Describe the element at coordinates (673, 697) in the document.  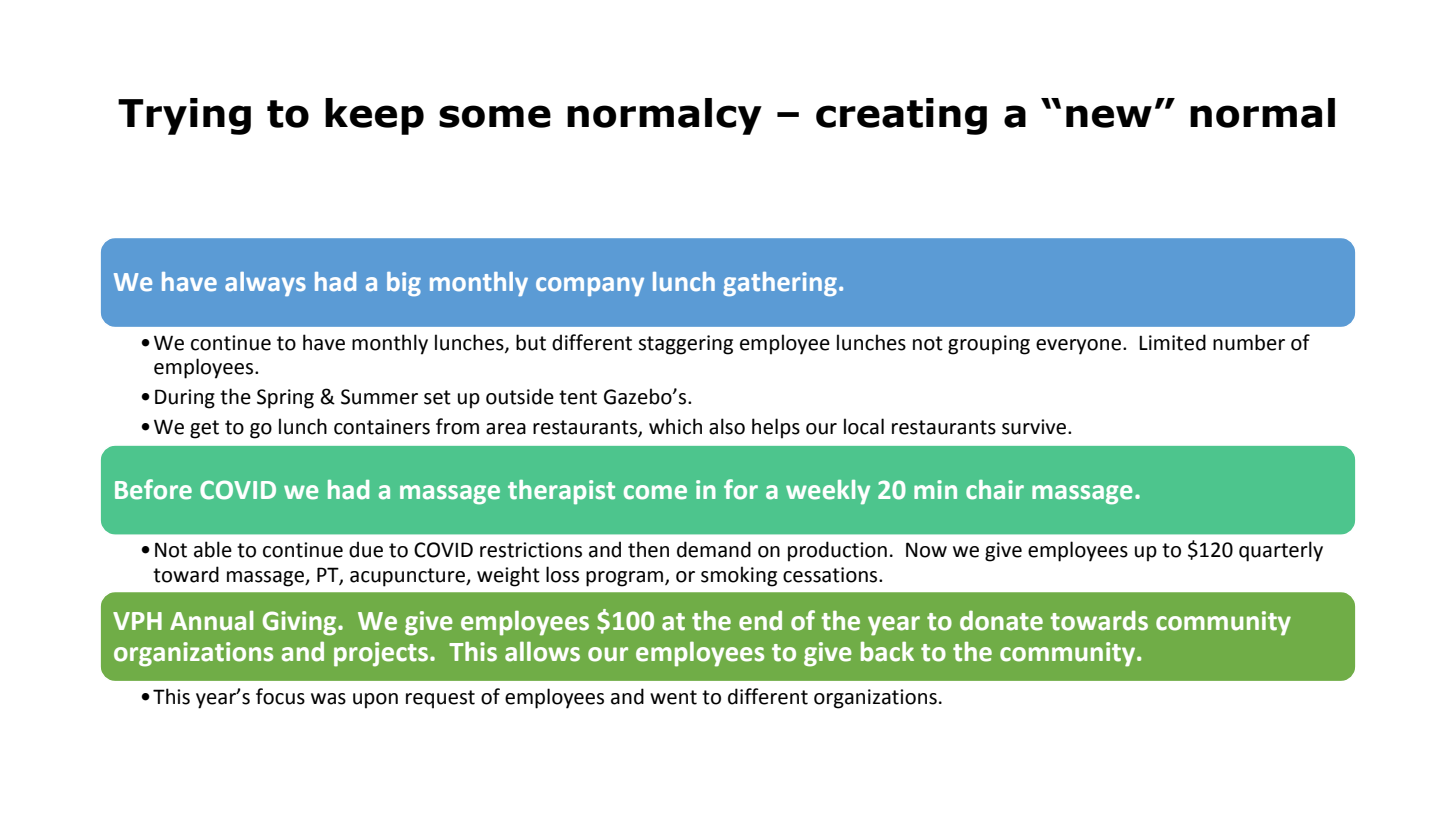
I see `went` at that location.
